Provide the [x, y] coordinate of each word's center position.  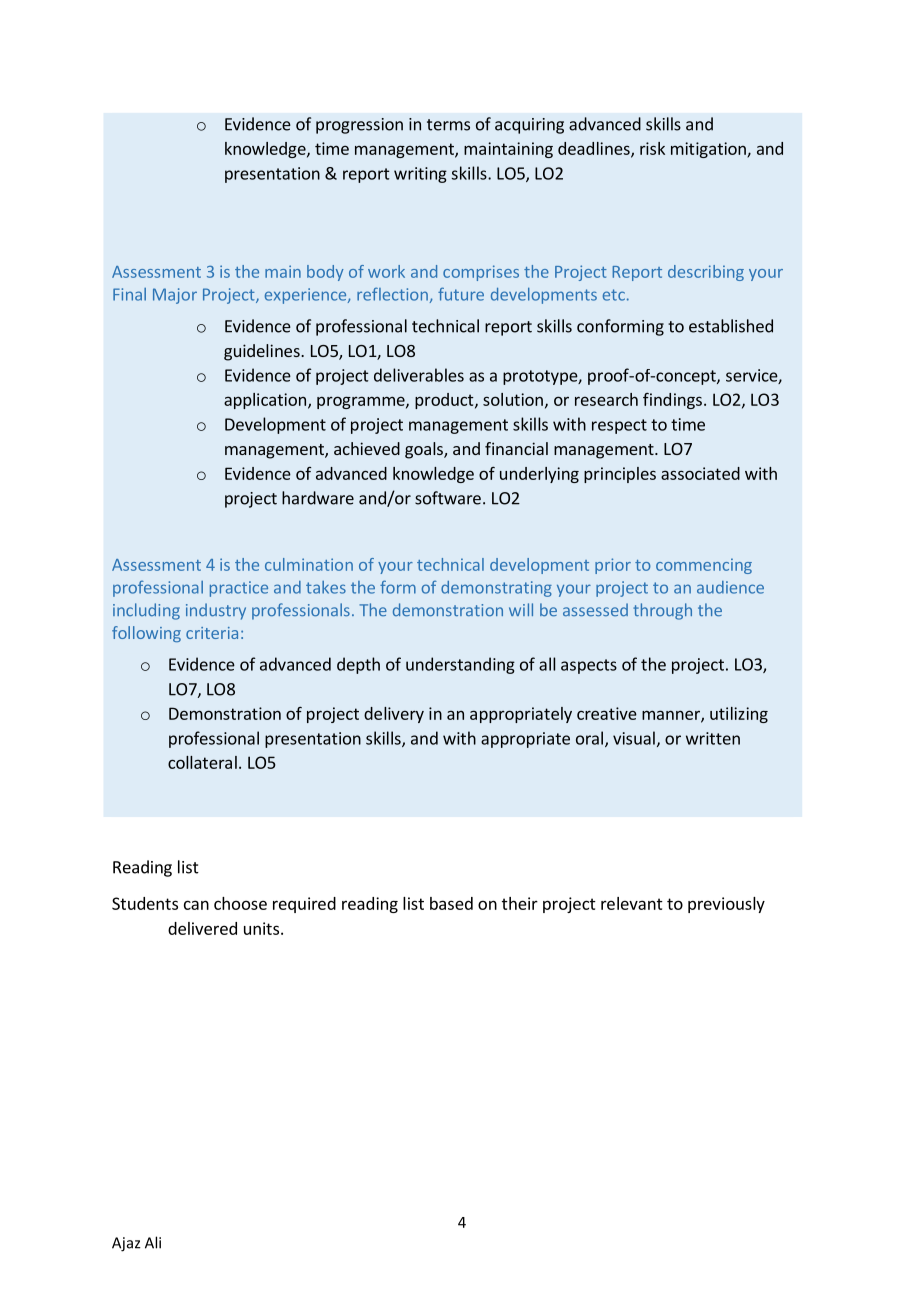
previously [726, 905]
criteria [212, 633]
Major [175, 296]
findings [672, 401]
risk [652, 148]
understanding [460, 665]
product [445, 401]
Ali [153, 1242]
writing [420, 175]
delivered [202, 928]
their [520, 903]
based [451, 903]
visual [634, 738]
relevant [632, 903]
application [265, 401]
